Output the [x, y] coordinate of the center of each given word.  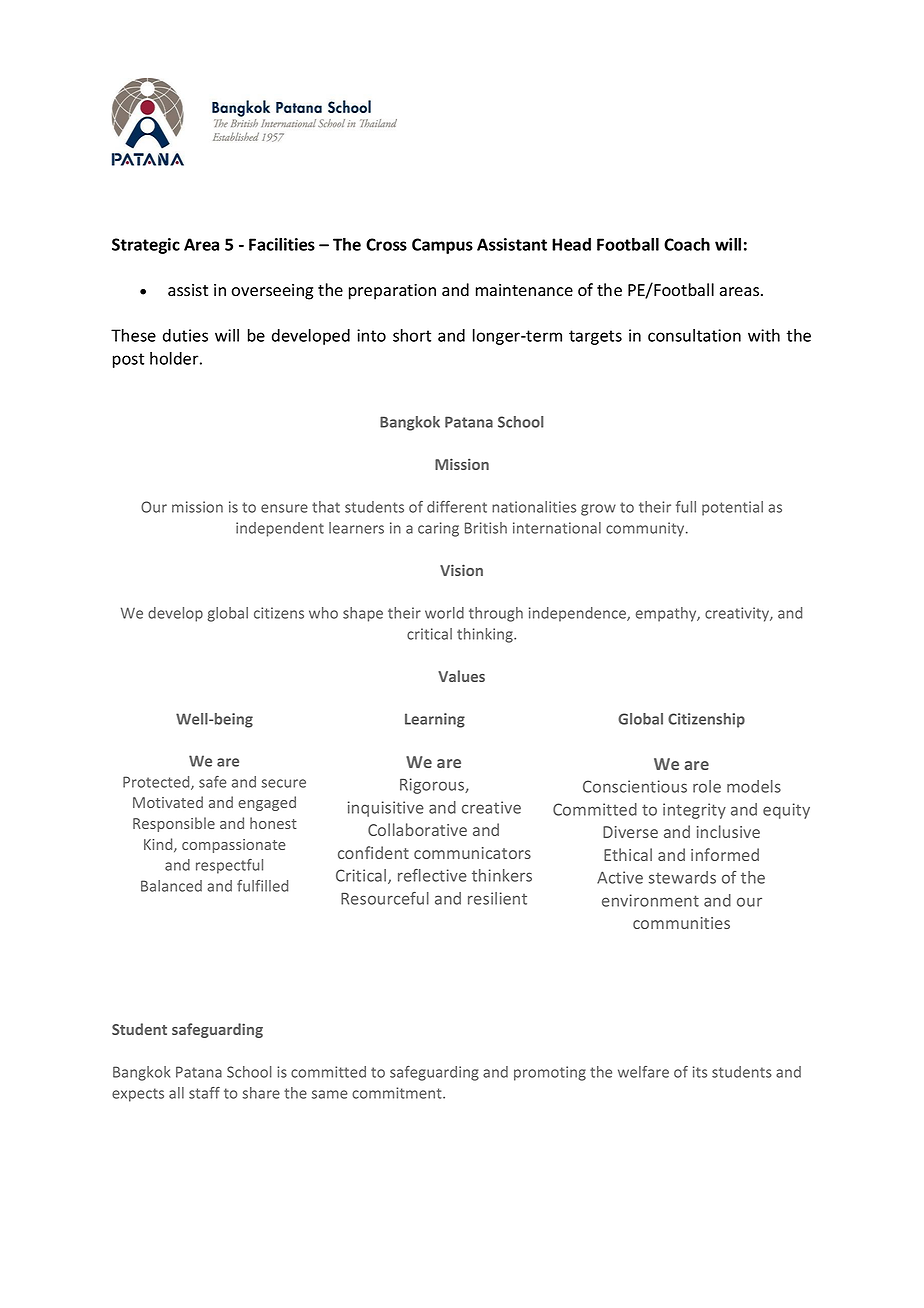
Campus [442, 246]
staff [204, 1093]
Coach [687, 244]
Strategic [146, 246]
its [700, 1072]
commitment [398, 1093]
